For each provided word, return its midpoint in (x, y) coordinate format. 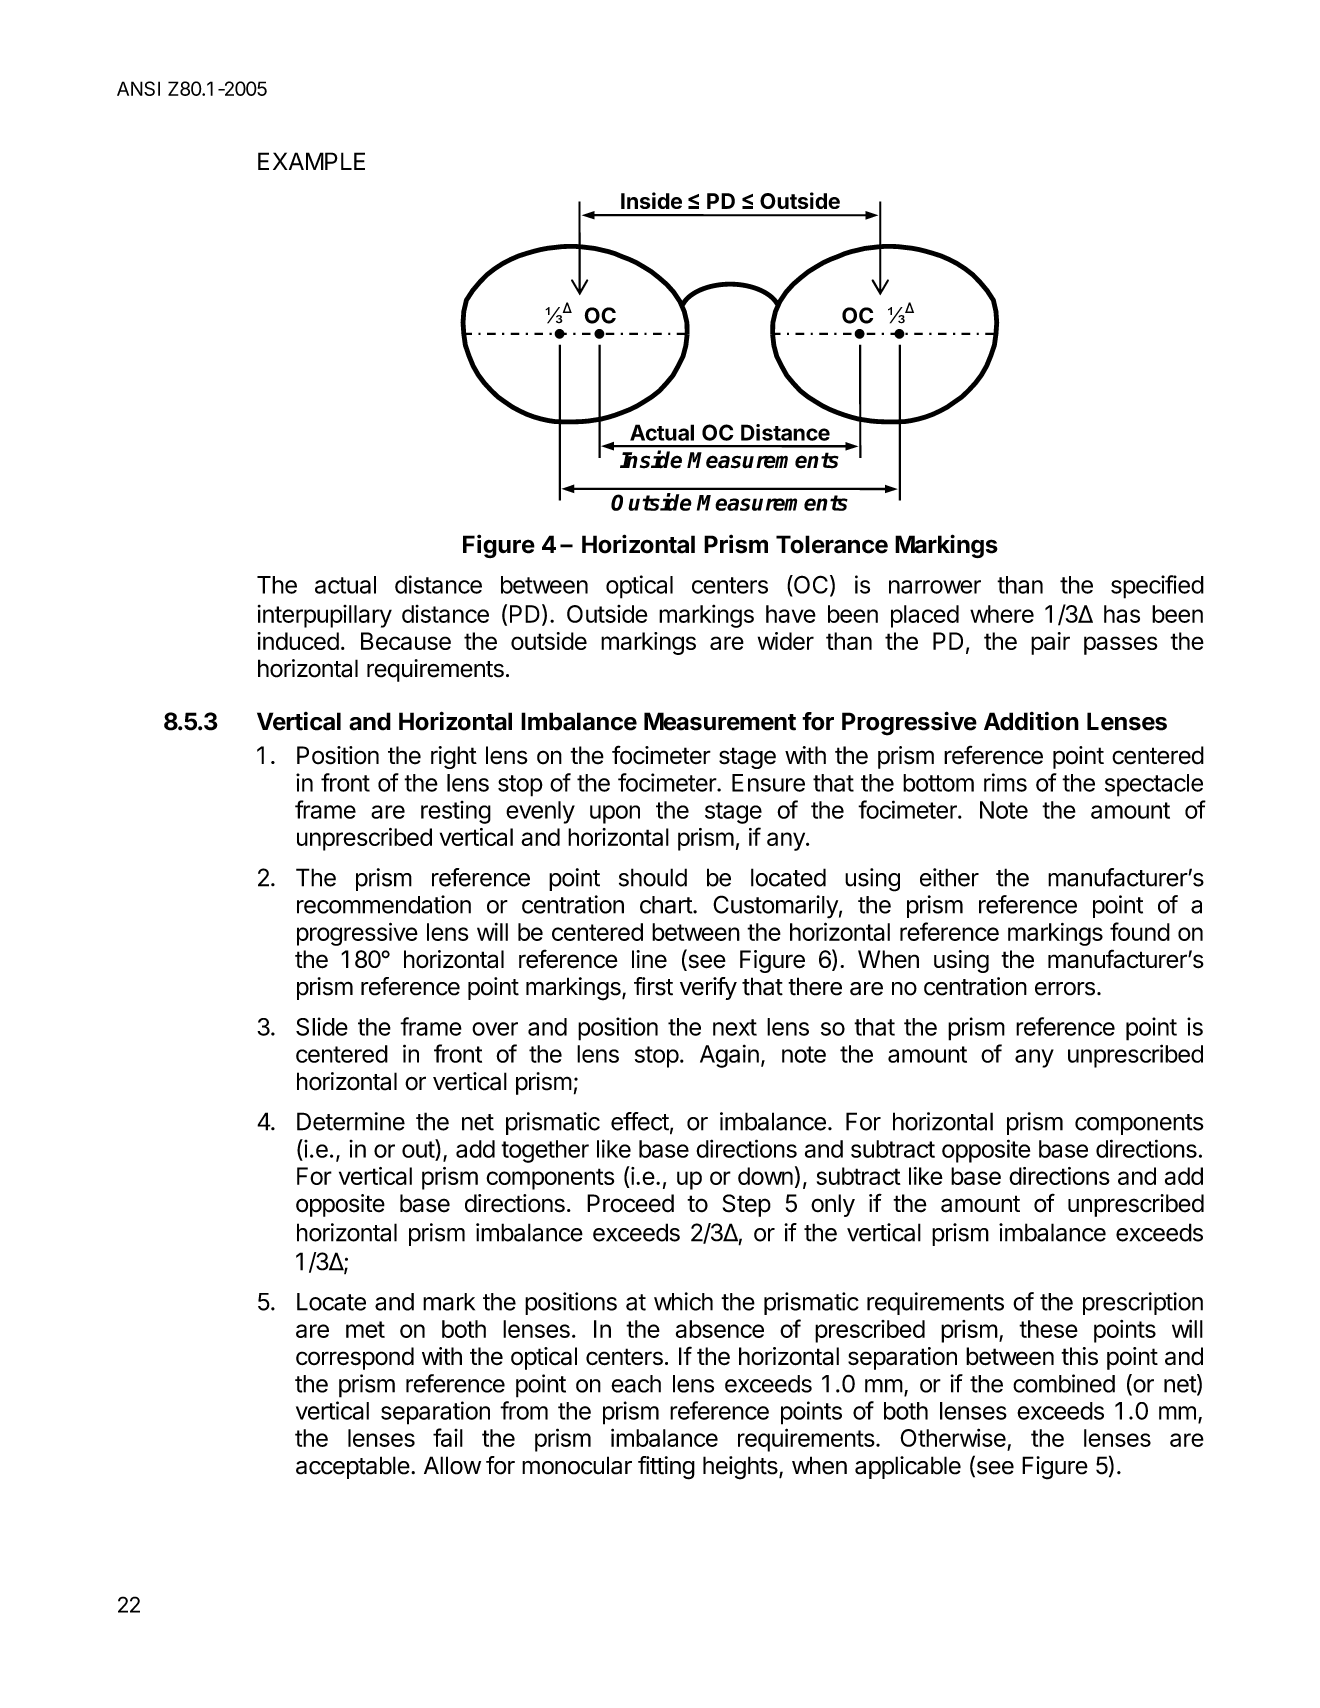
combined (1064, 1383)
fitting (666, 1468)
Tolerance (832, 544)
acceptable (353, 1467)
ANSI (138, 88)
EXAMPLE (311, 161)
